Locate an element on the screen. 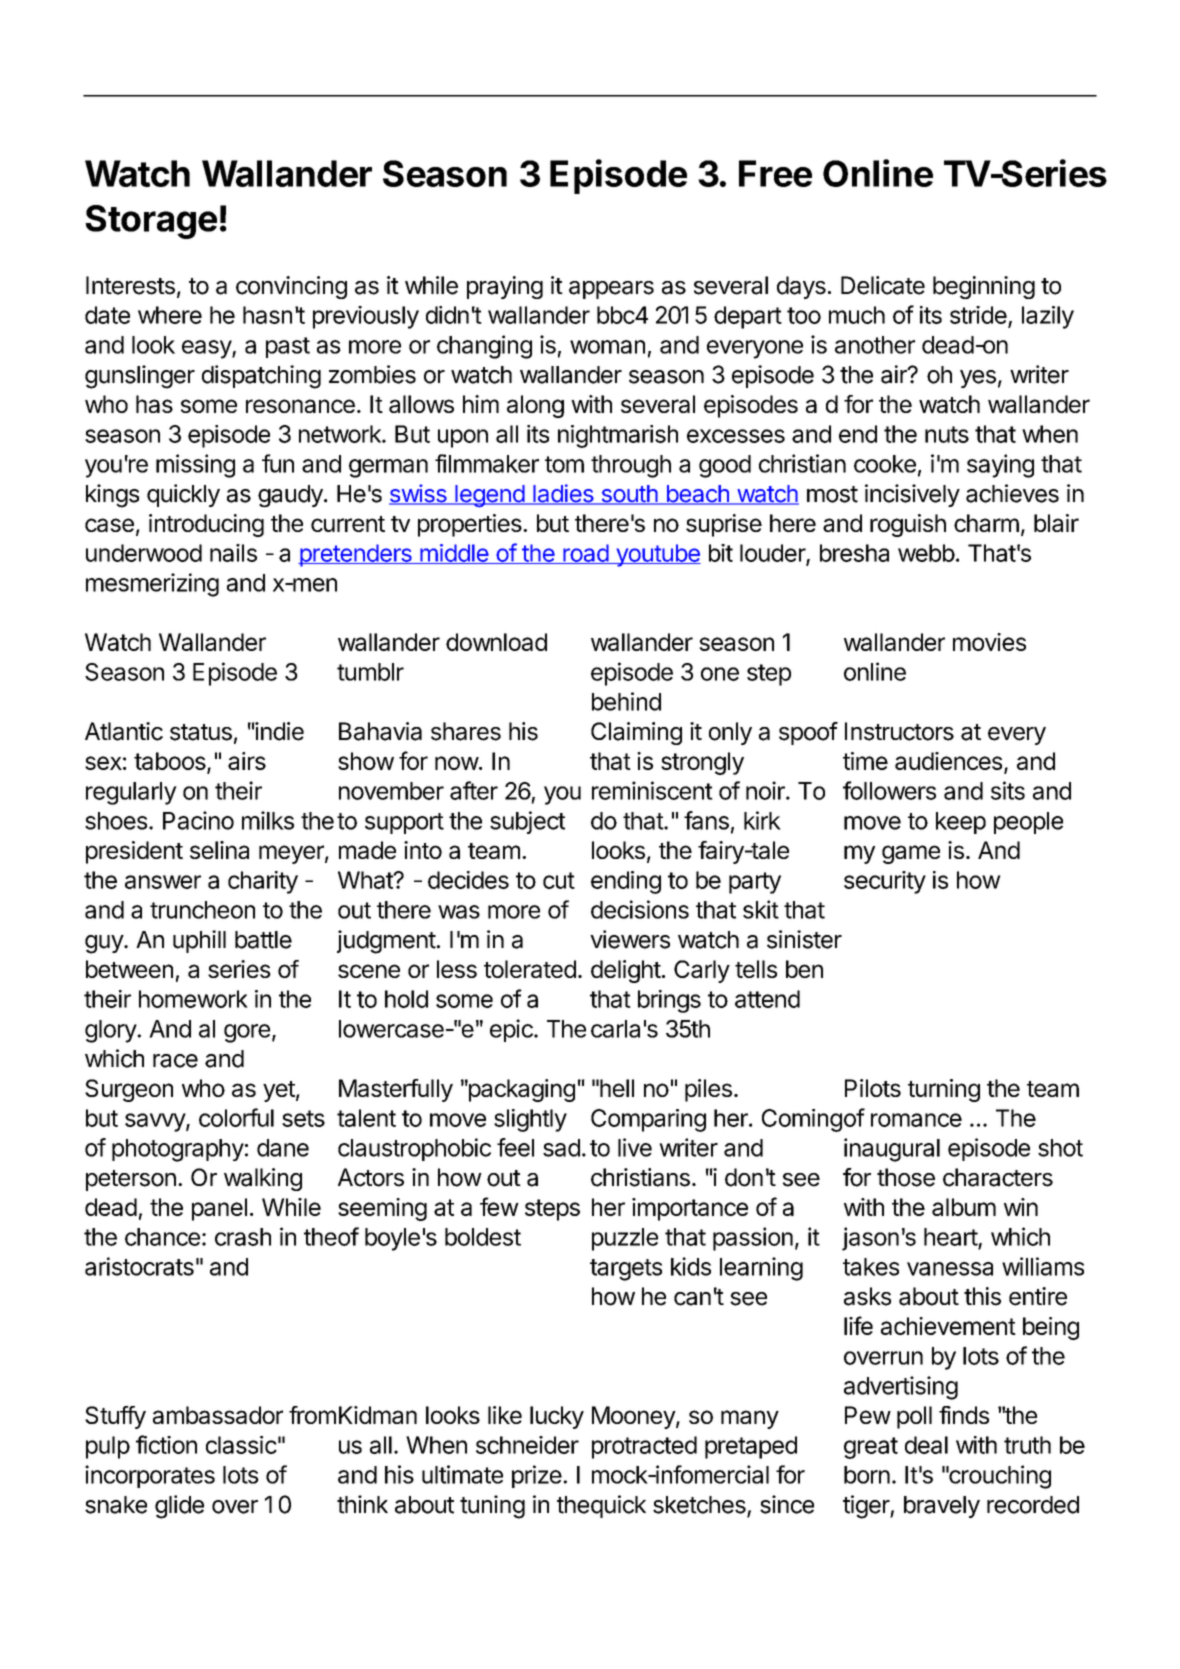 The width and height of the screenshot is (1180, 1669). those is located at coordinates (906, 1177).
